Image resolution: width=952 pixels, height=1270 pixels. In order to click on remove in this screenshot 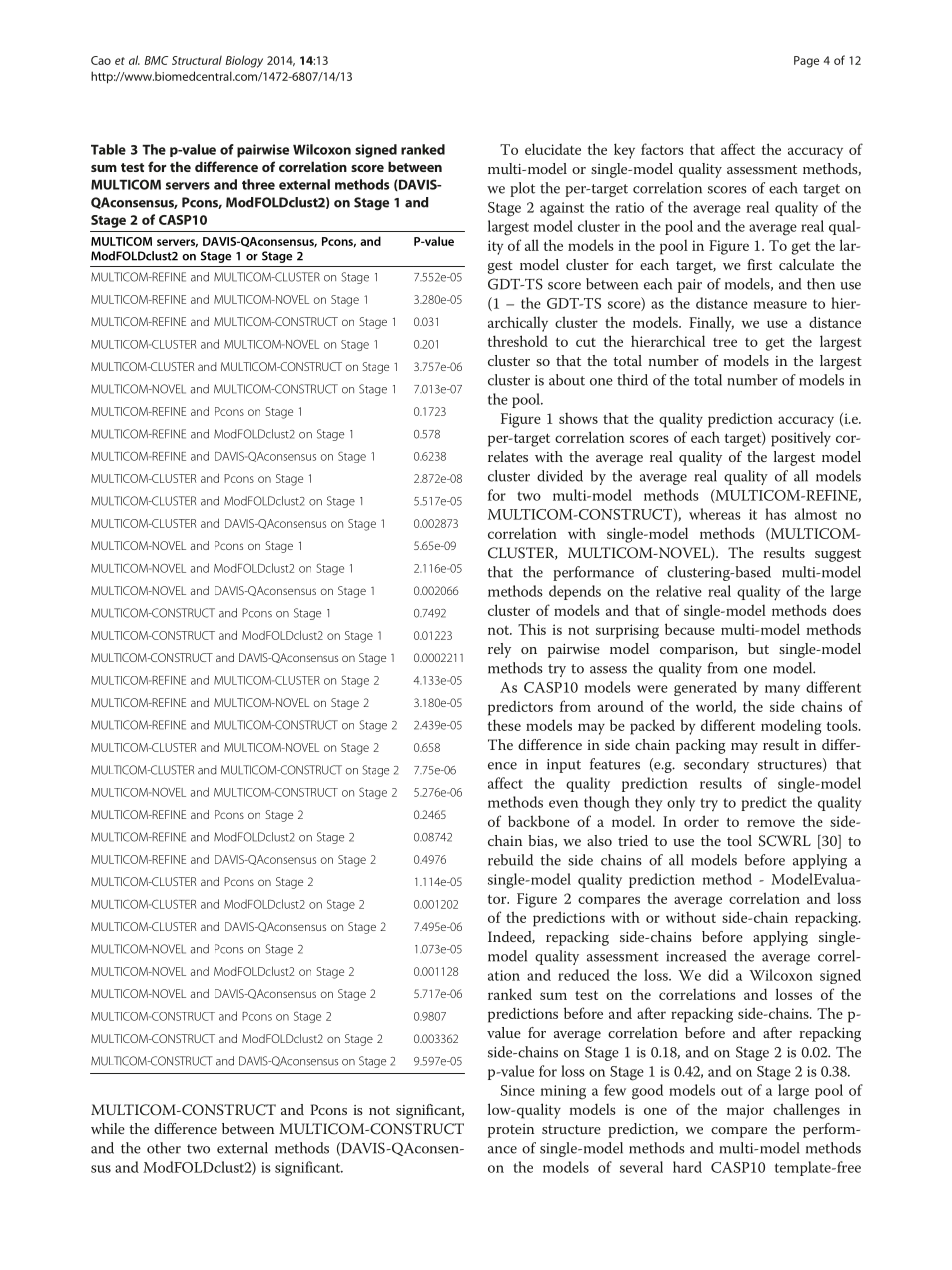, I will do `click(771, 823)`.
